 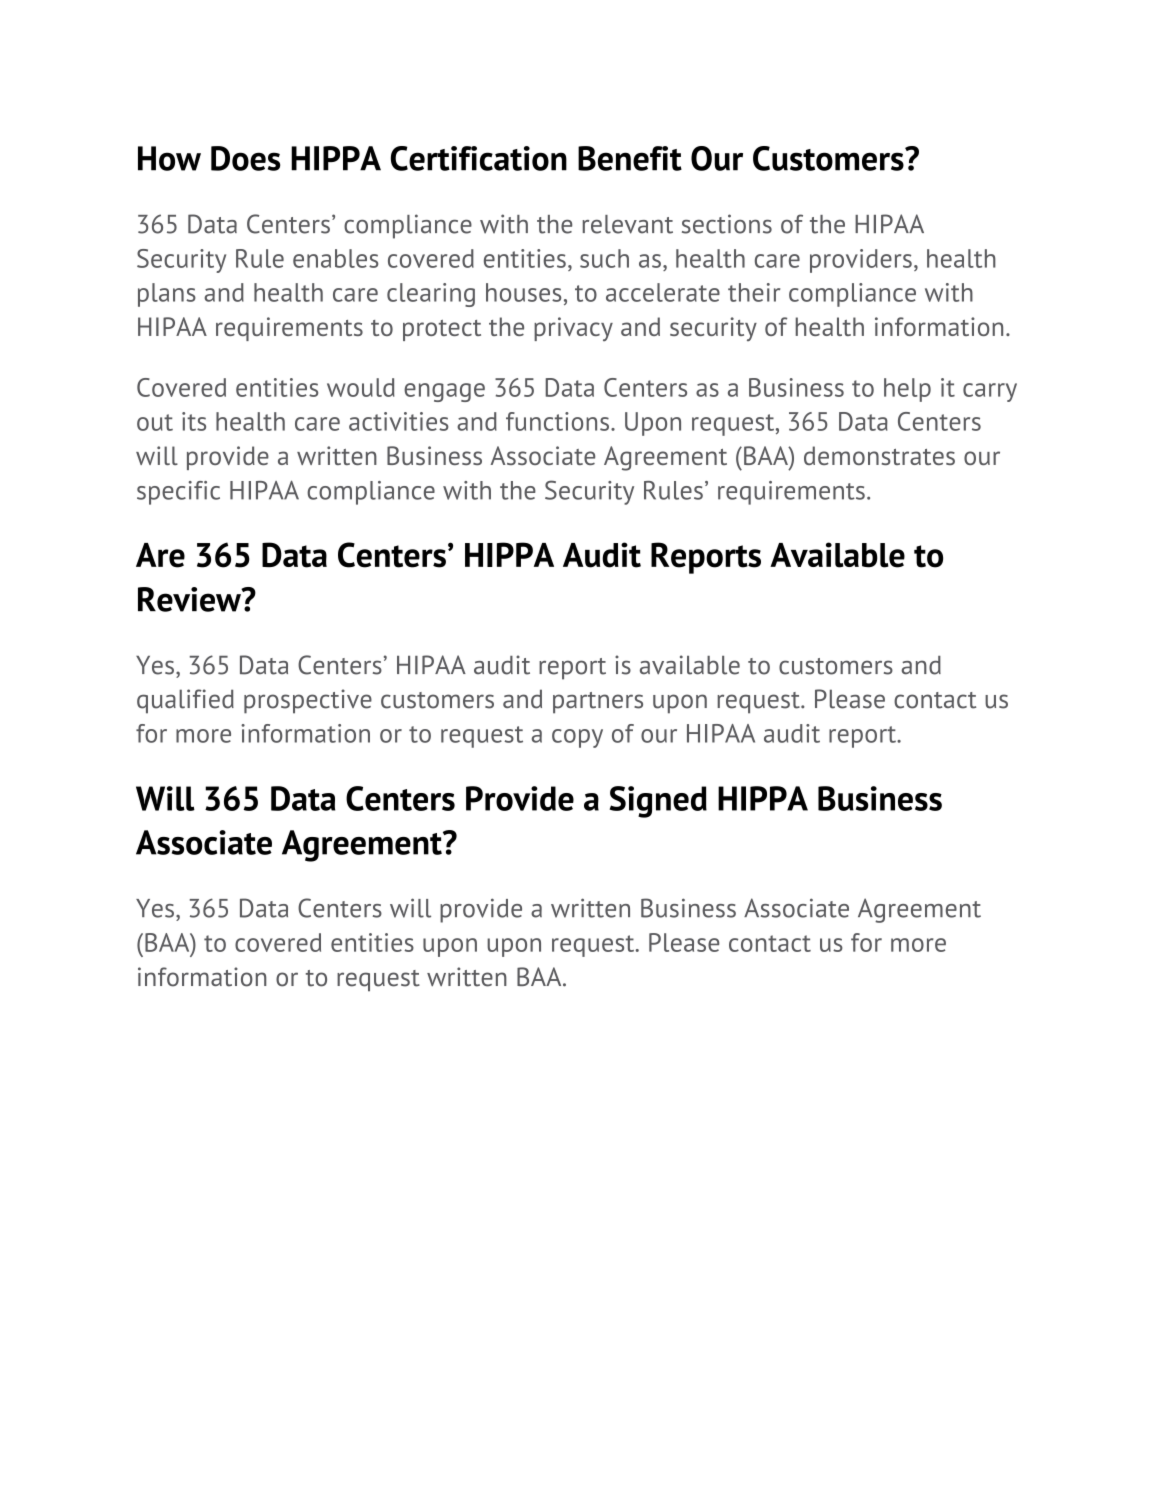 I want to click on functions, so click(x=557, y=421).
